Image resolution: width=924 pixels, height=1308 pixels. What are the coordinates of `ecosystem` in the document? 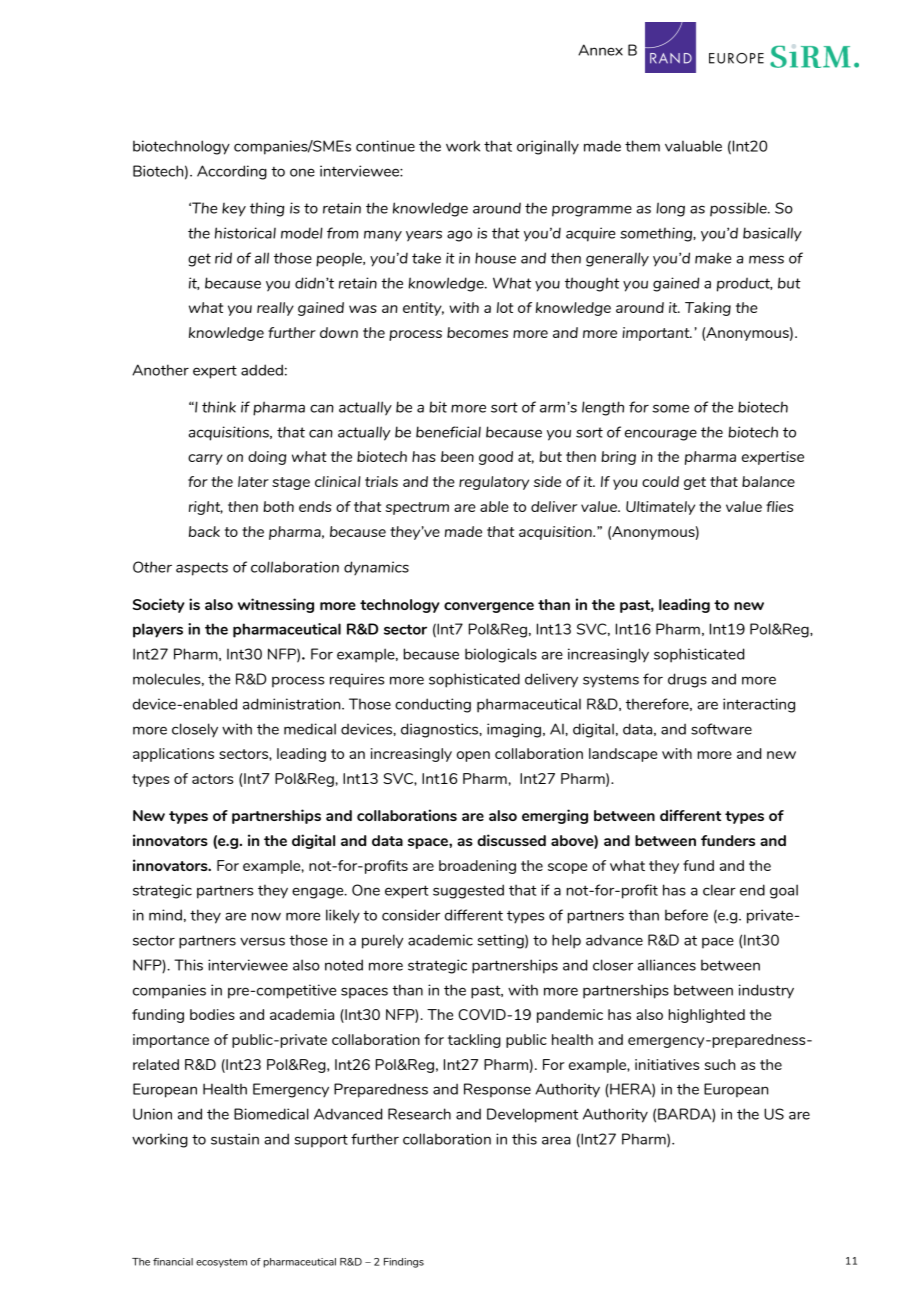 It's located at (221, 1263).
